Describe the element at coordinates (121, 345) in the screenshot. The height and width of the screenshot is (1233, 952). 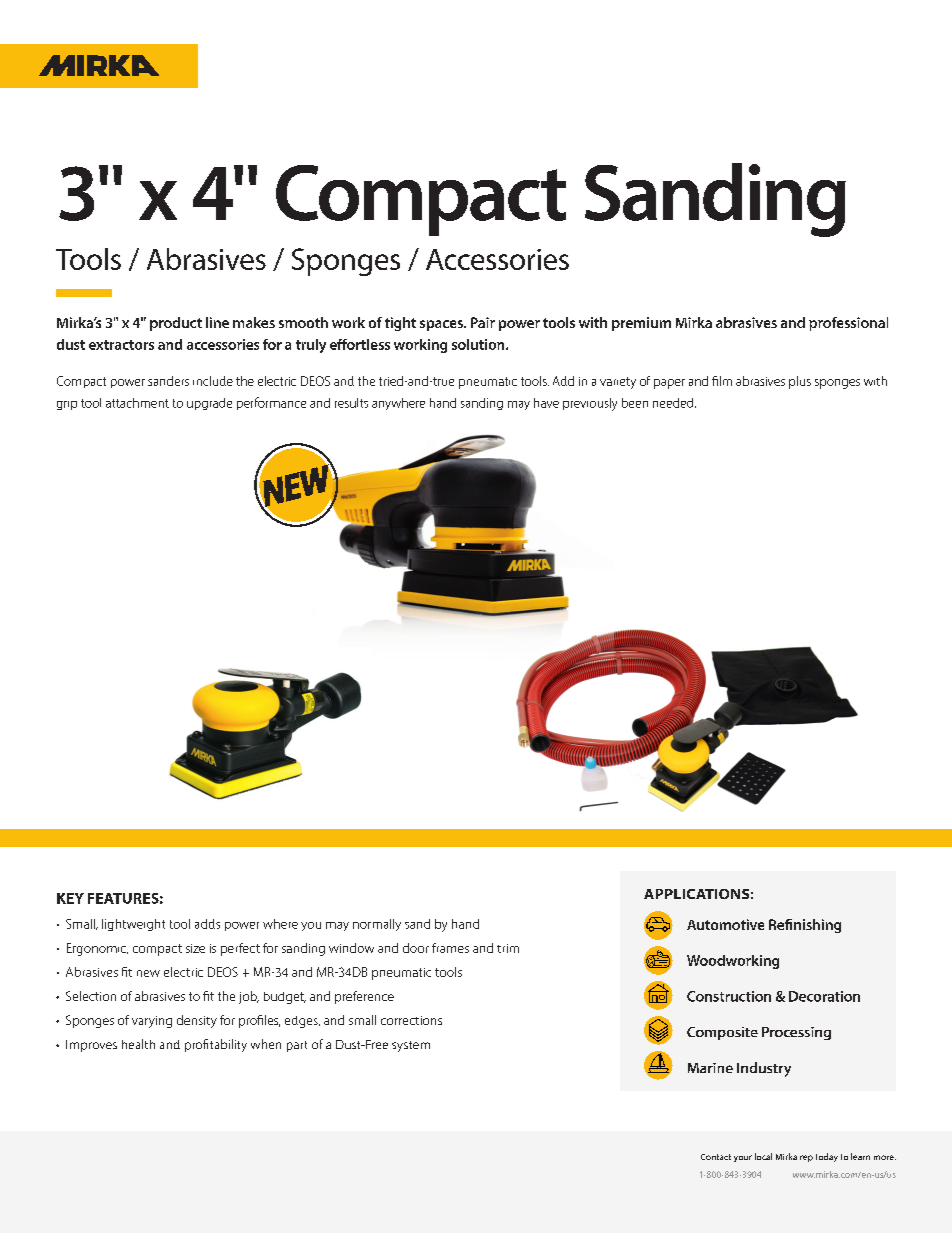
I see `extractors` at that location.
